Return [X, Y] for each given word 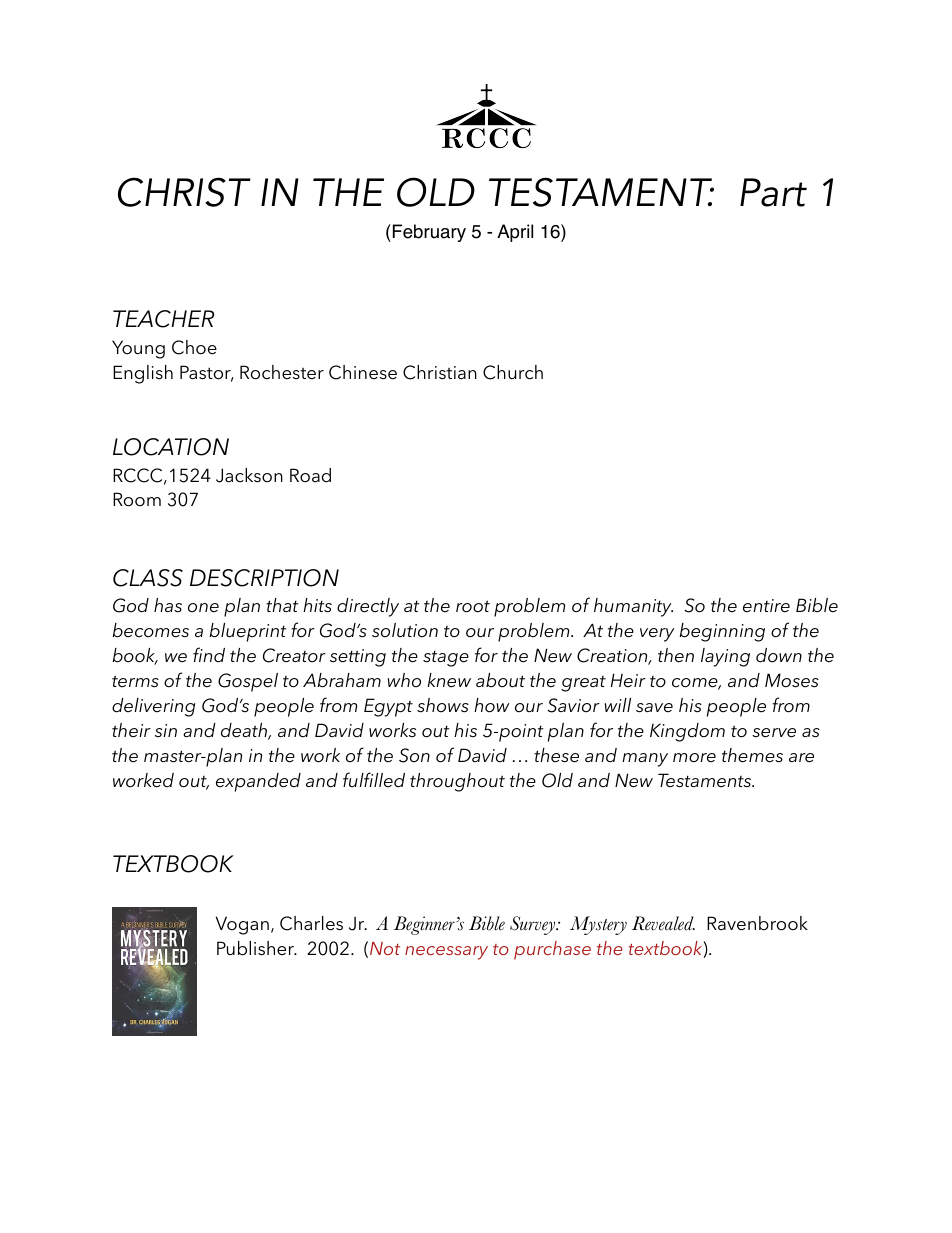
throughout [457, 782]
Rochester [282, 372]
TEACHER [163, 319]
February [429, 233]
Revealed [663, 923]
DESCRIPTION [264, 578]
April [515, 233]
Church [513, 372]
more [694, 758]
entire [766, 606]
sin [166, 731]
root [473, 607]
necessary [446, 953]
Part [773, 192]
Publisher [256, 948]
